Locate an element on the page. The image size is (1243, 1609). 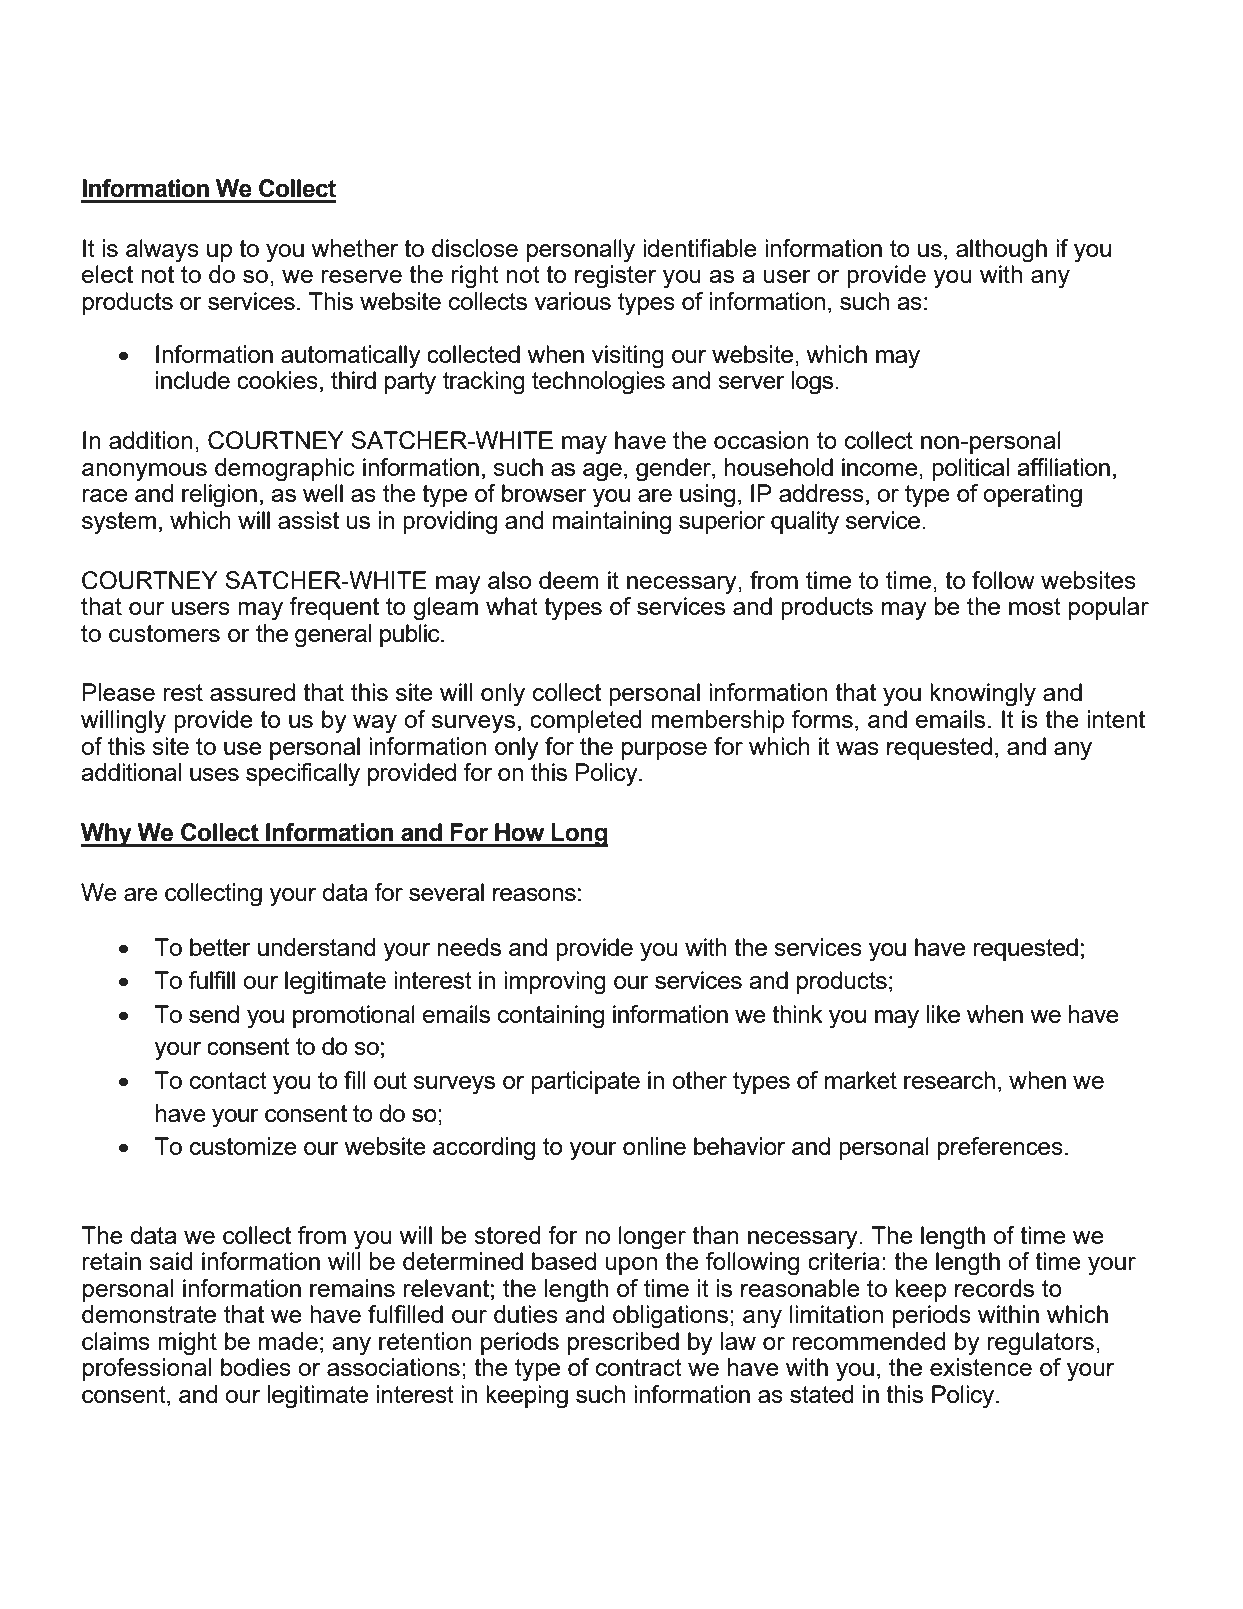
was is located at coordinates (857, 748).
